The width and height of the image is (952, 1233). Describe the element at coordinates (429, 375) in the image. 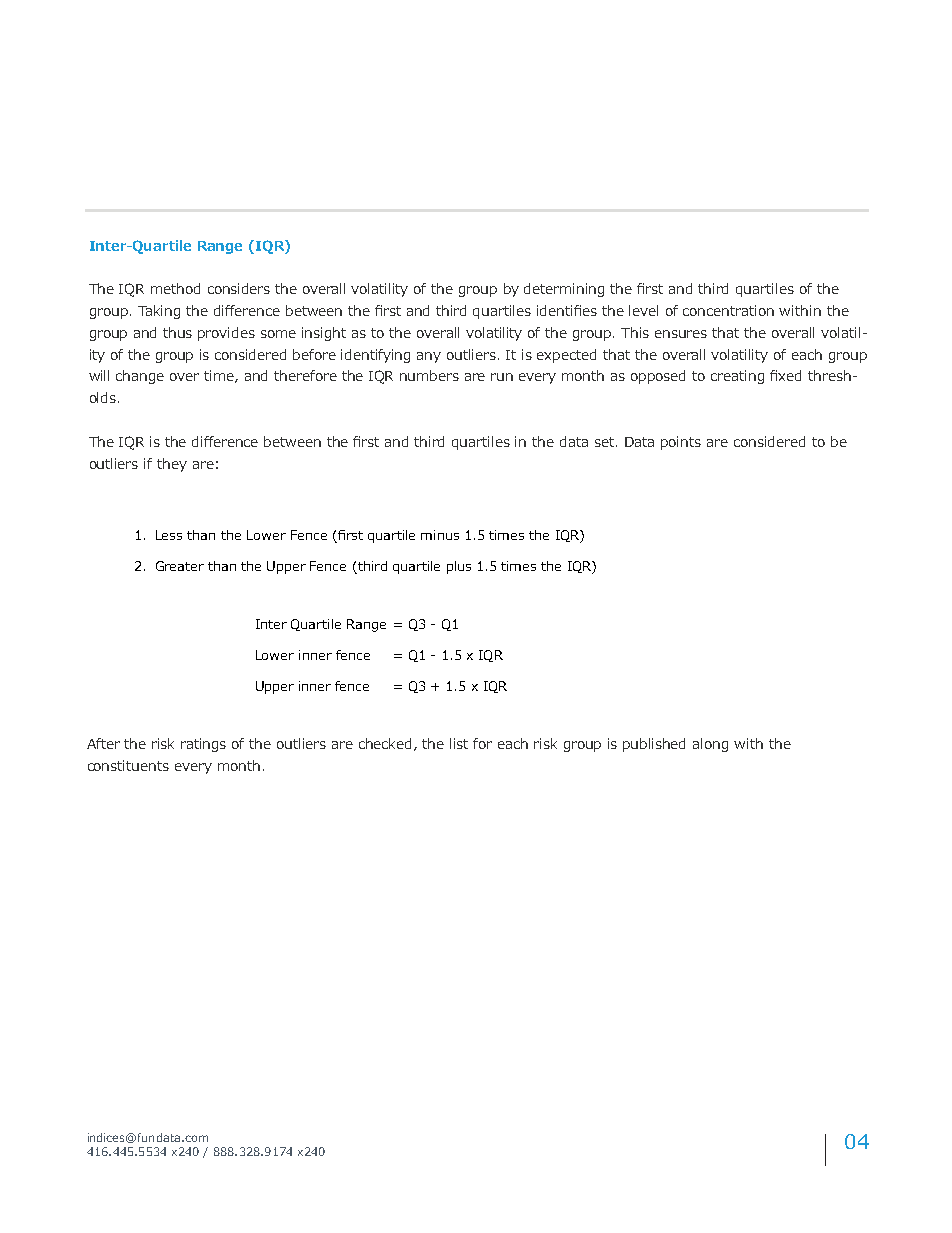

I see `numbers` at that location.
